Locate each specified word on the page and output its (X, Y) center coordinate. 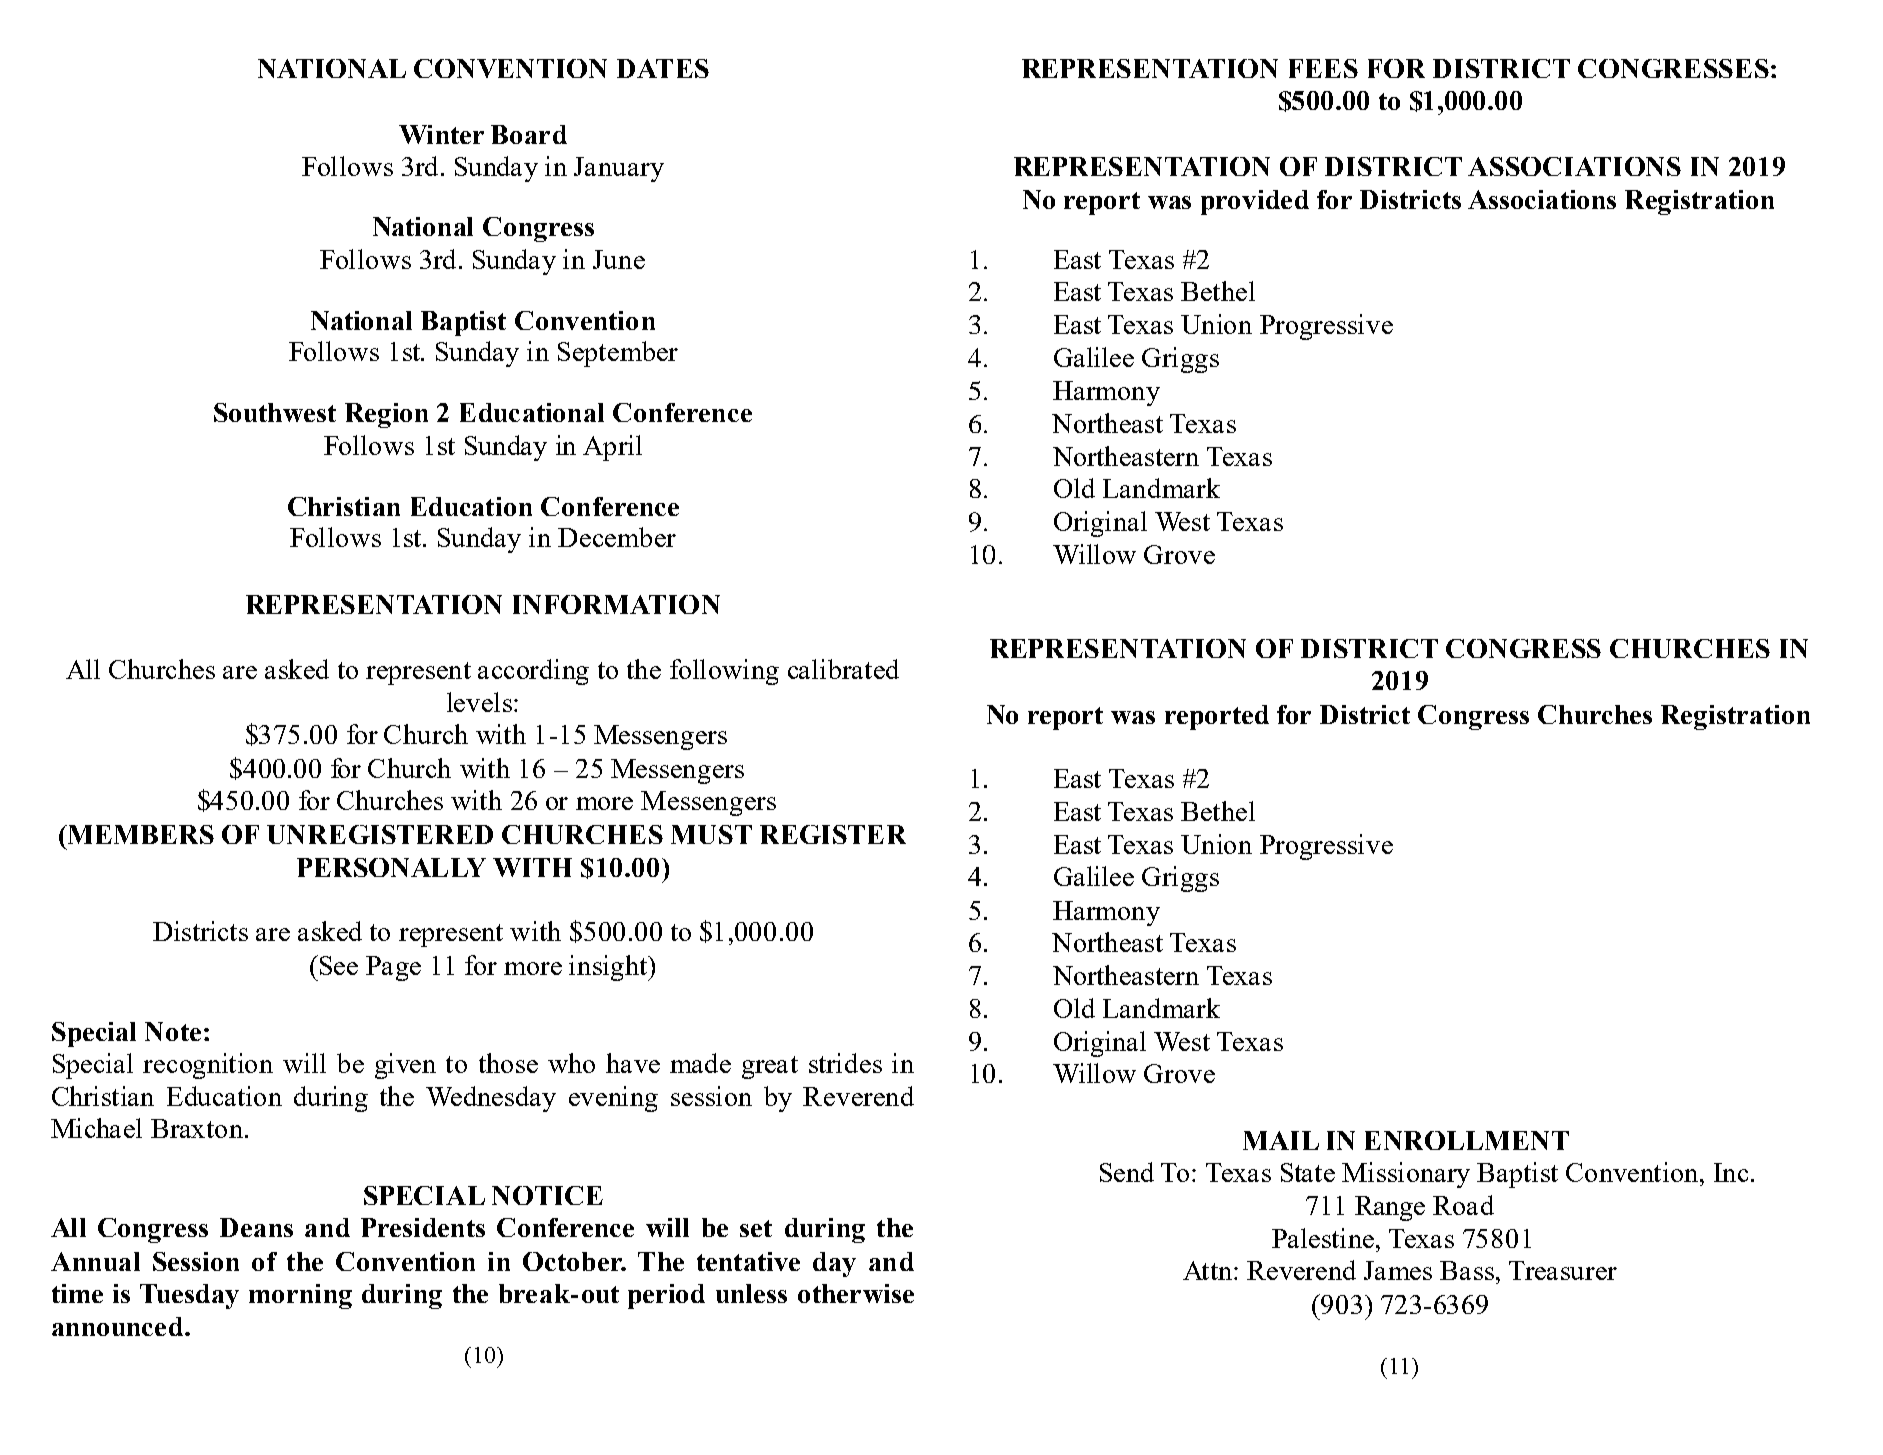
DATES (663, 68)
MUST (711, 834)
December (617, 537)
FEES (1323, 68)
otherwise (856, 1293)
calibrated (843, 669)
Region (386, 415)
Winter (441, 134)
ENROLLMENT (1467, 1140)
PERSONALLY (391, 867)
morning (300, 1296)
